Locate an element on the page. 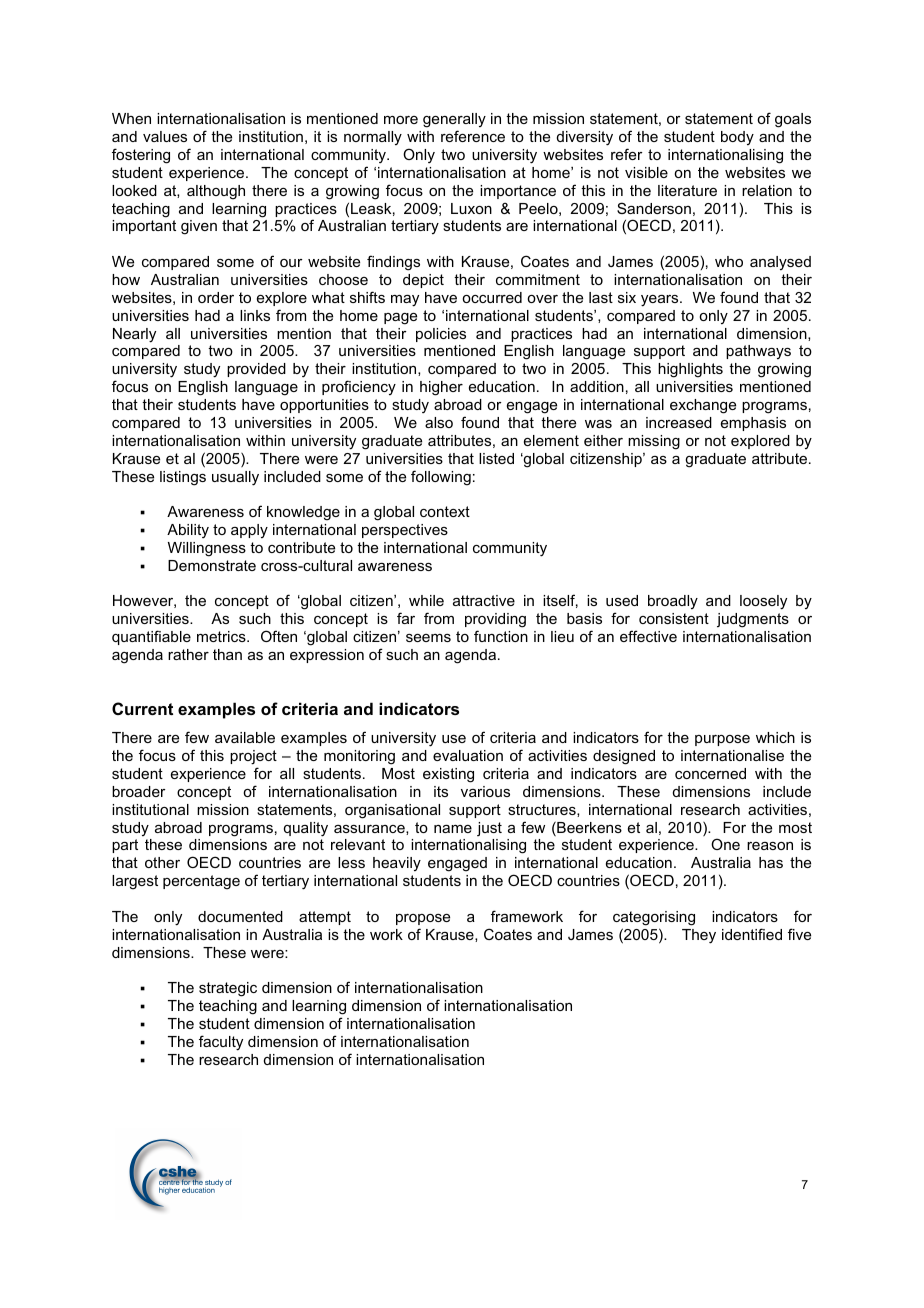  listings is located at coordinates (183, 478).
